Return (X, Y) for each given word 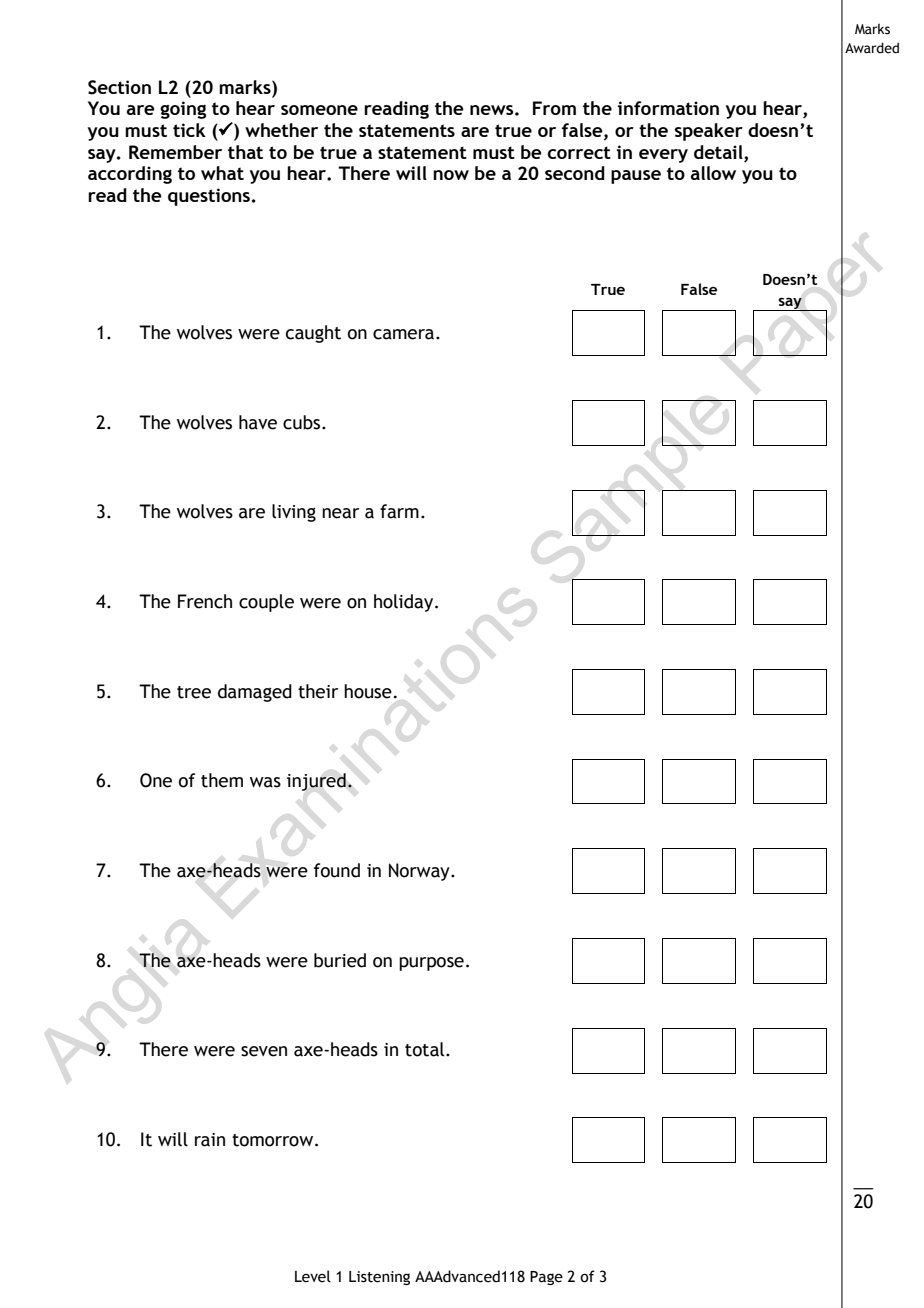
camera (405, 334)
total (426, 1049)
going (183, 110)
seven (264, 1051)
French (205, 601)
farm (399, 511)
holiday (405, 603)
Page (546, 1278)
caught (313, 334)
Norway (420, 872)
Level (313, 1276)
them (222, 780)
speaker (709, 132)
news (493, 110)
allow (713, 173)
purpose (431, 964)
